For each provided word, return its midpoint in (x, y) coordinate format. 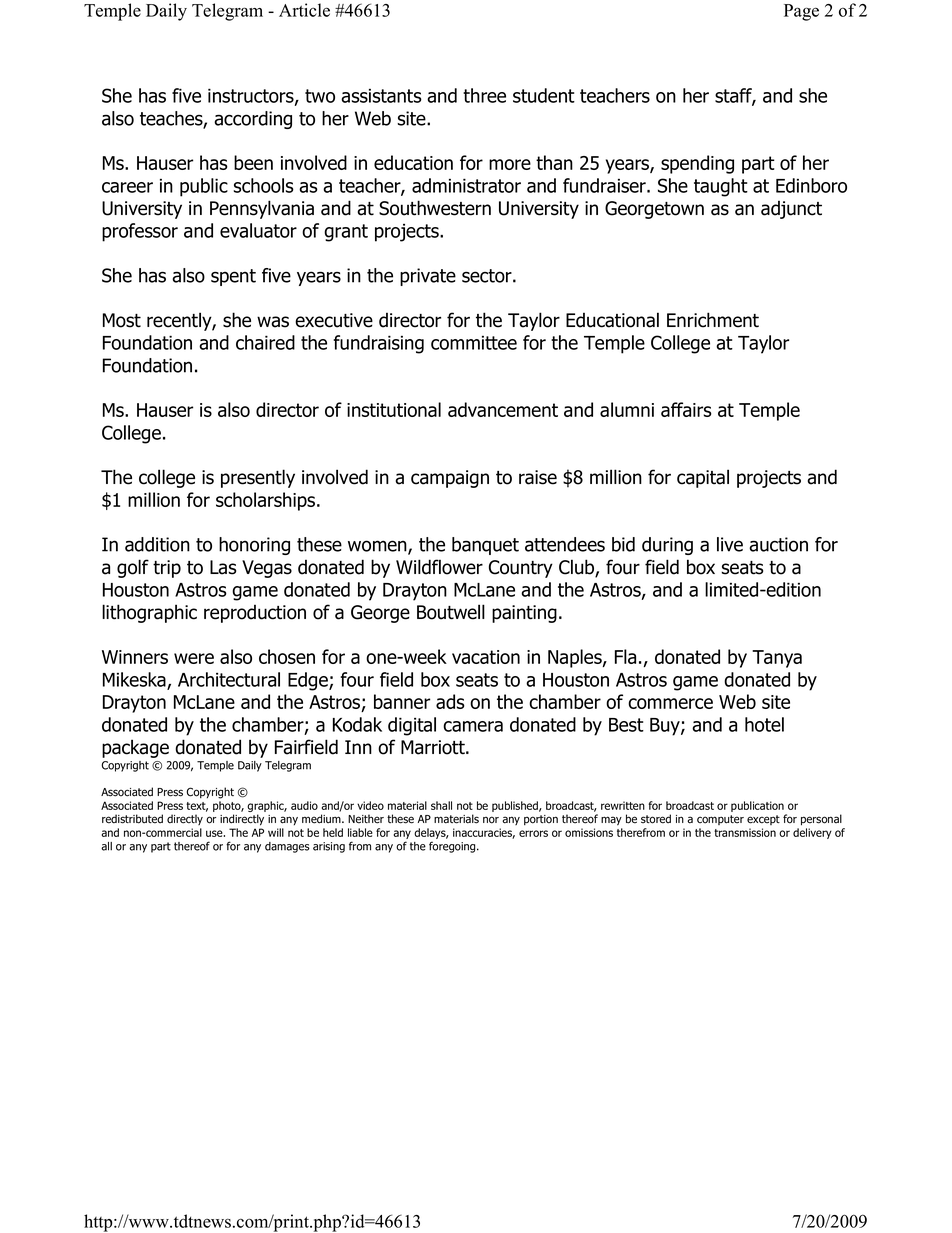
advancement (503, 409)
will (276, 832)
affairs (686, 409)
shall (441, 805)
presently (258, 478)
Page (801, 12)
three (484, 95)
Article (304, 10)
